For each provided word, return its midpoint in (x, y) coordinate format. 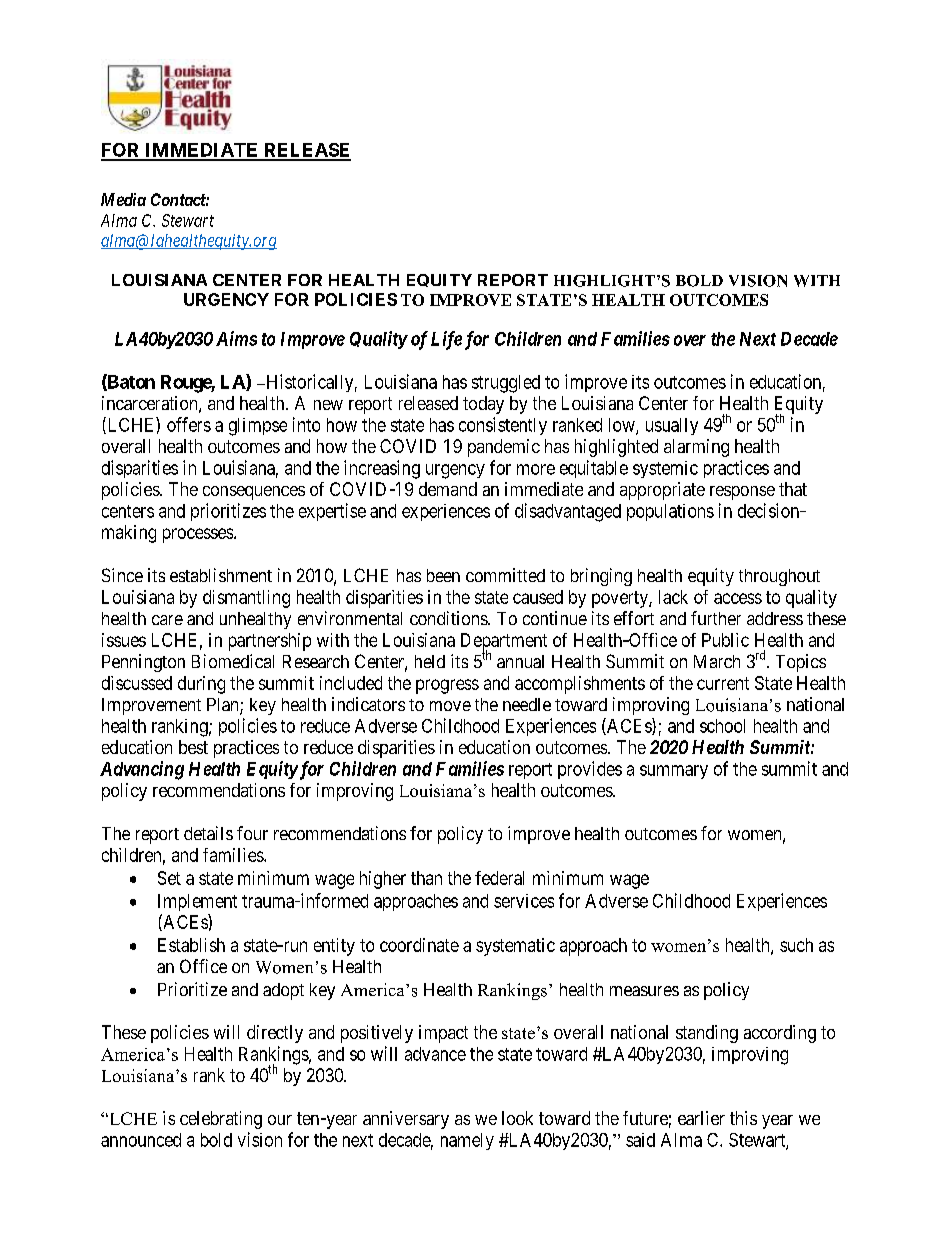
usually (672, 426)
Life (446, 340)
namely (467, 1141)
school (722, 726)
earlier (701, 1118)
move (450, 706)
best (193, 747)
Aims (236, 338)
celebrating (221, 1120)
